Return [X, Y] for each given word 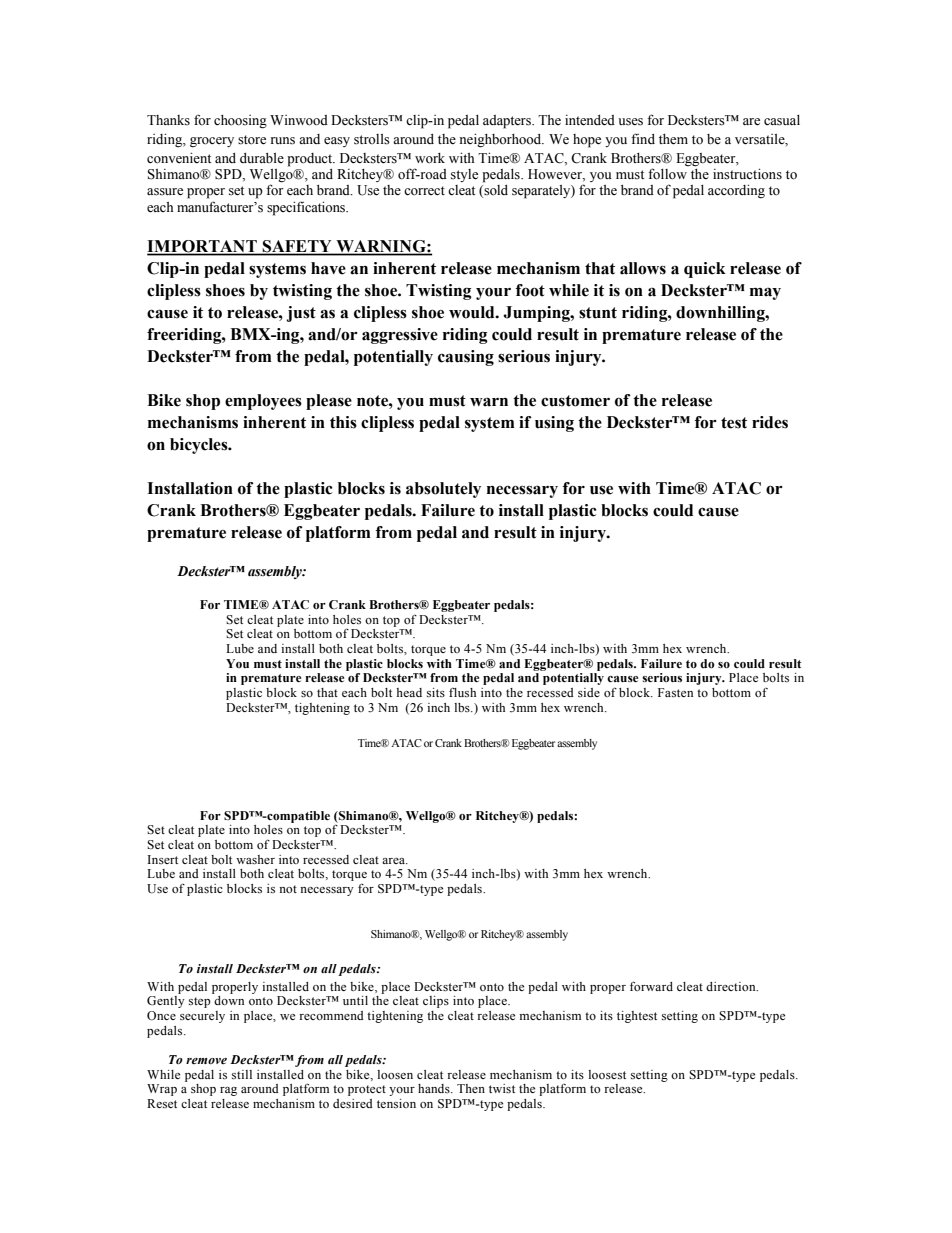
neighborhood [501, 140]
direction [732, 986]
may [765, 293]
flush [462, 692]
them [673, 139]
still [242, 1074]
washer [255, 859]
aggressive [400, 336]
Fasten [675, 692]
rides [770, 422]
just [301, 314]
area [395, 861]
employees [263, 402]
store [252, 140]
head [409, 692]
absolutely [443, 490]
